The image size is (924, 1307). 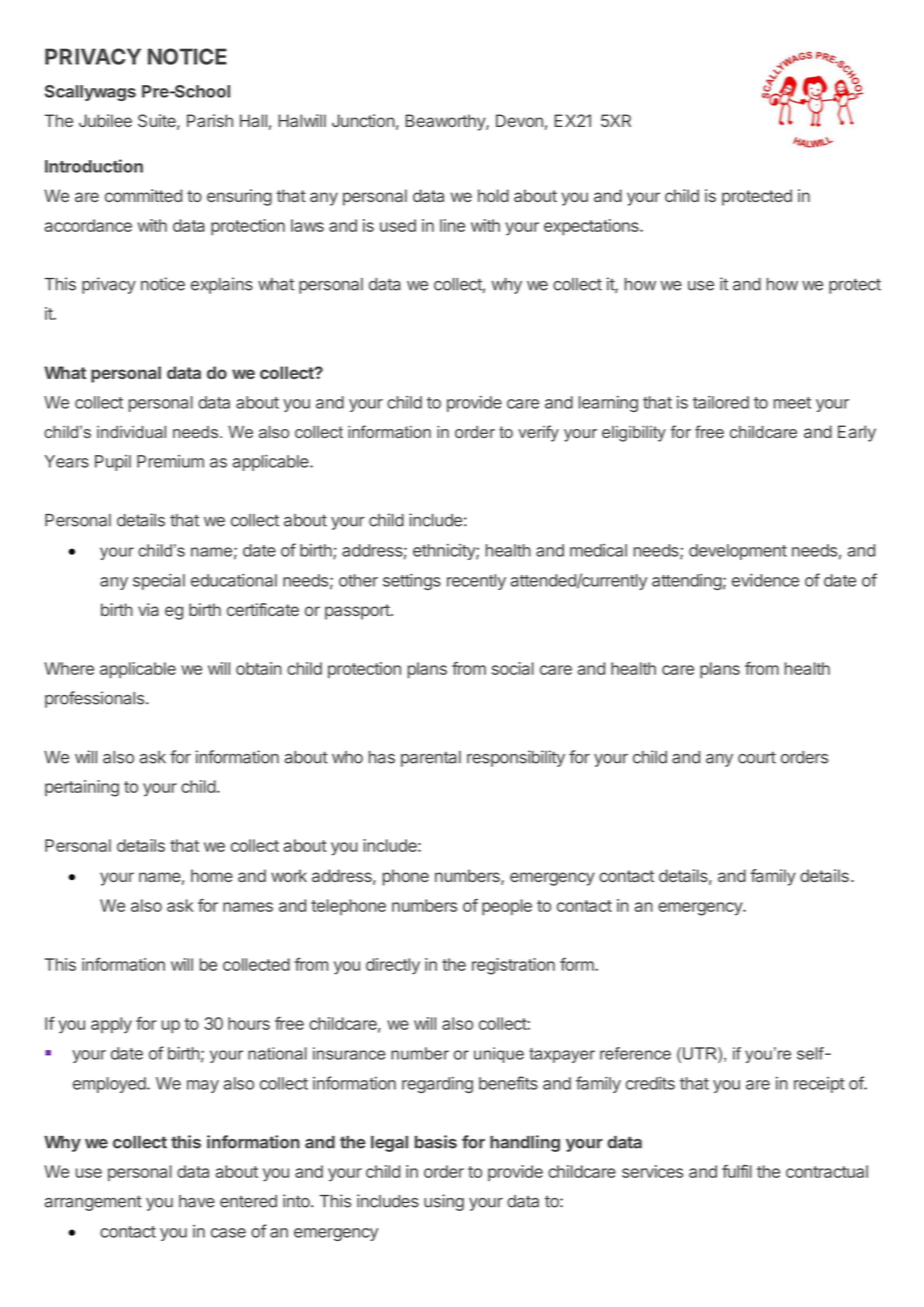 I want to click on pertaining, so click(x=82, y=788).
